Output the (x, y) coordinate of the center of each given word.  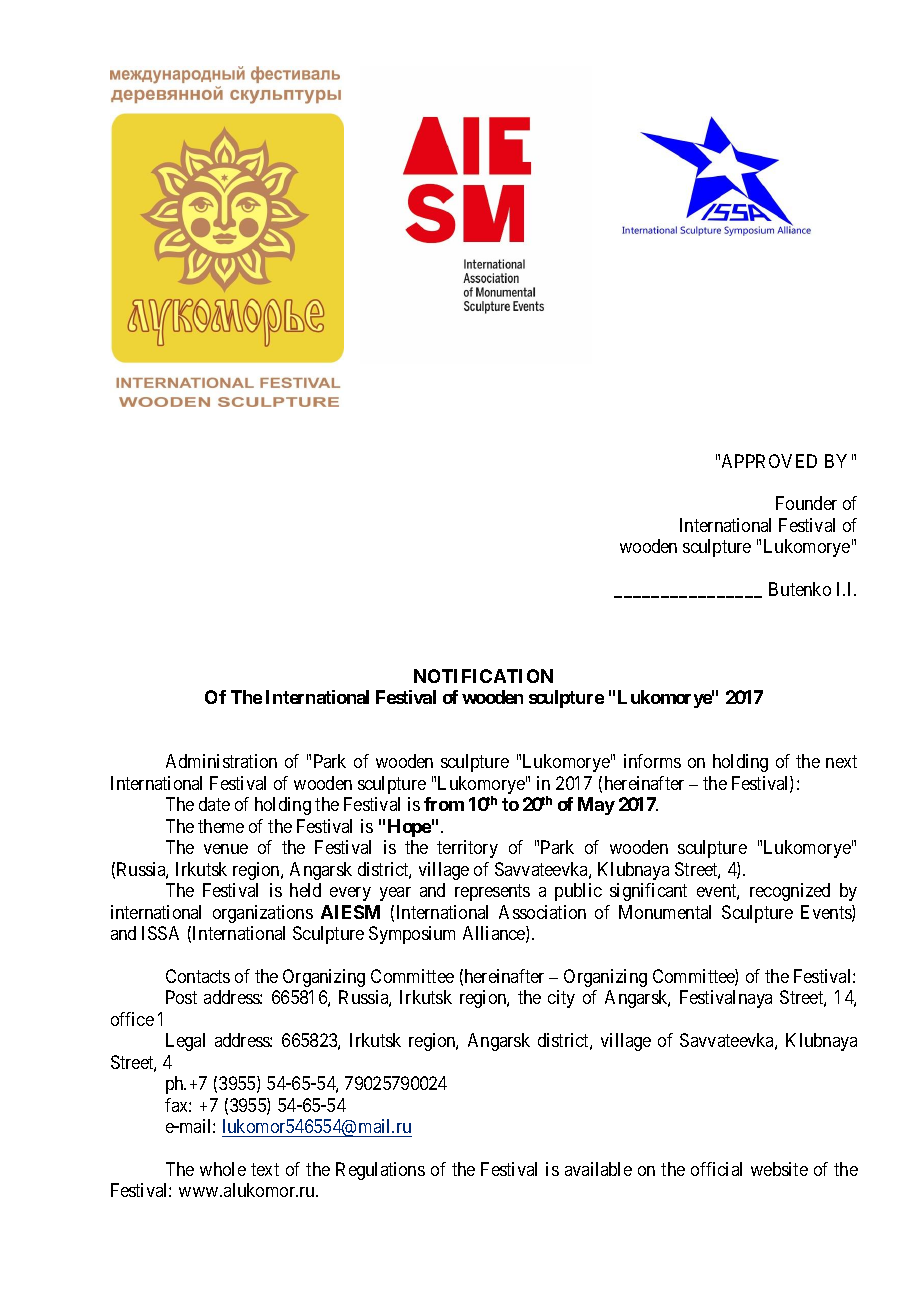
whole (223, 1169)
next (841, 762)
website (779, 1169)
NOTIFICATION (483, 676)
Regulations (380, 1171)
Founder (806, 503)
